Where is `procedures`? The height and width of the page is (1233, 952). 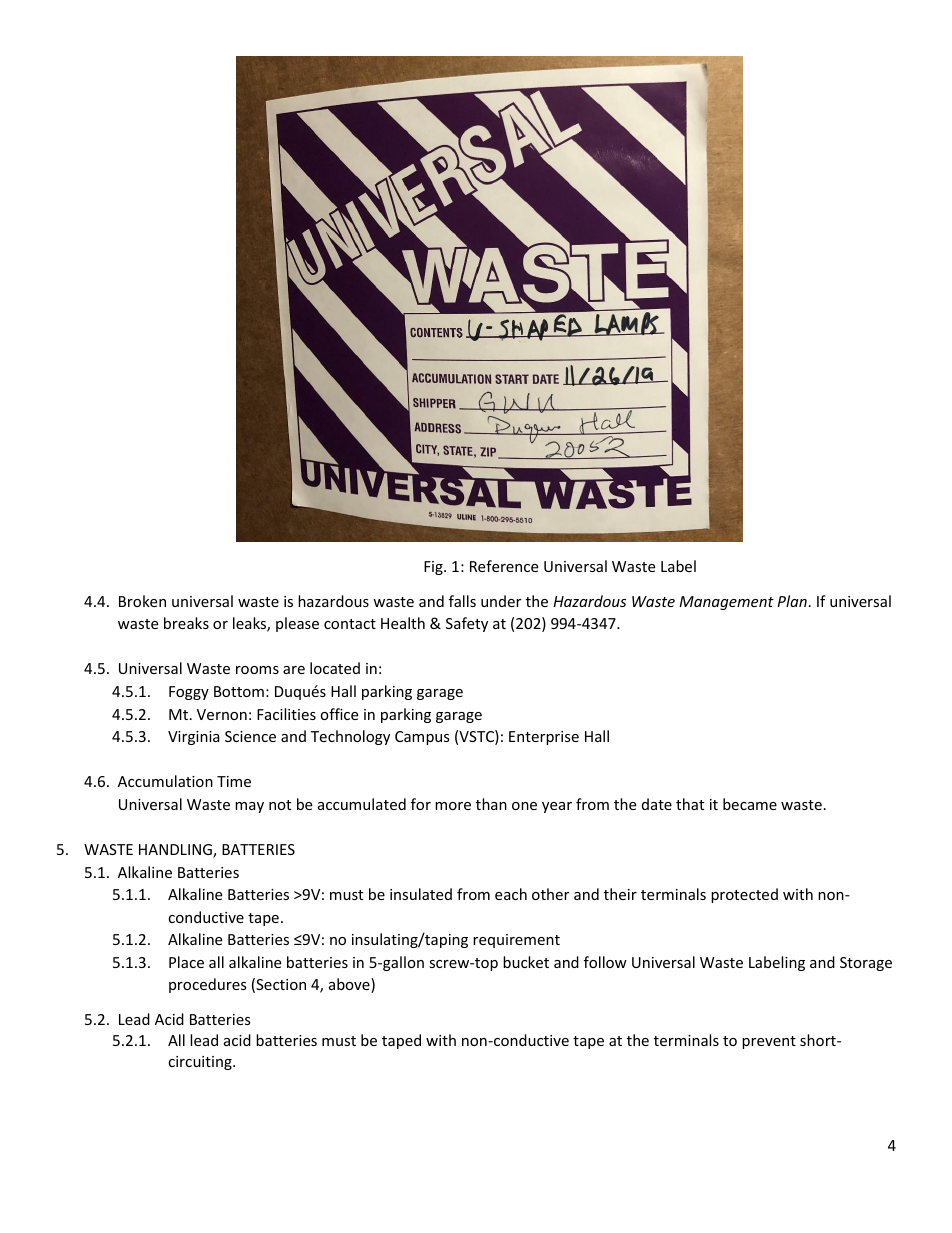 procedures is located at coordinates (208, 985).
